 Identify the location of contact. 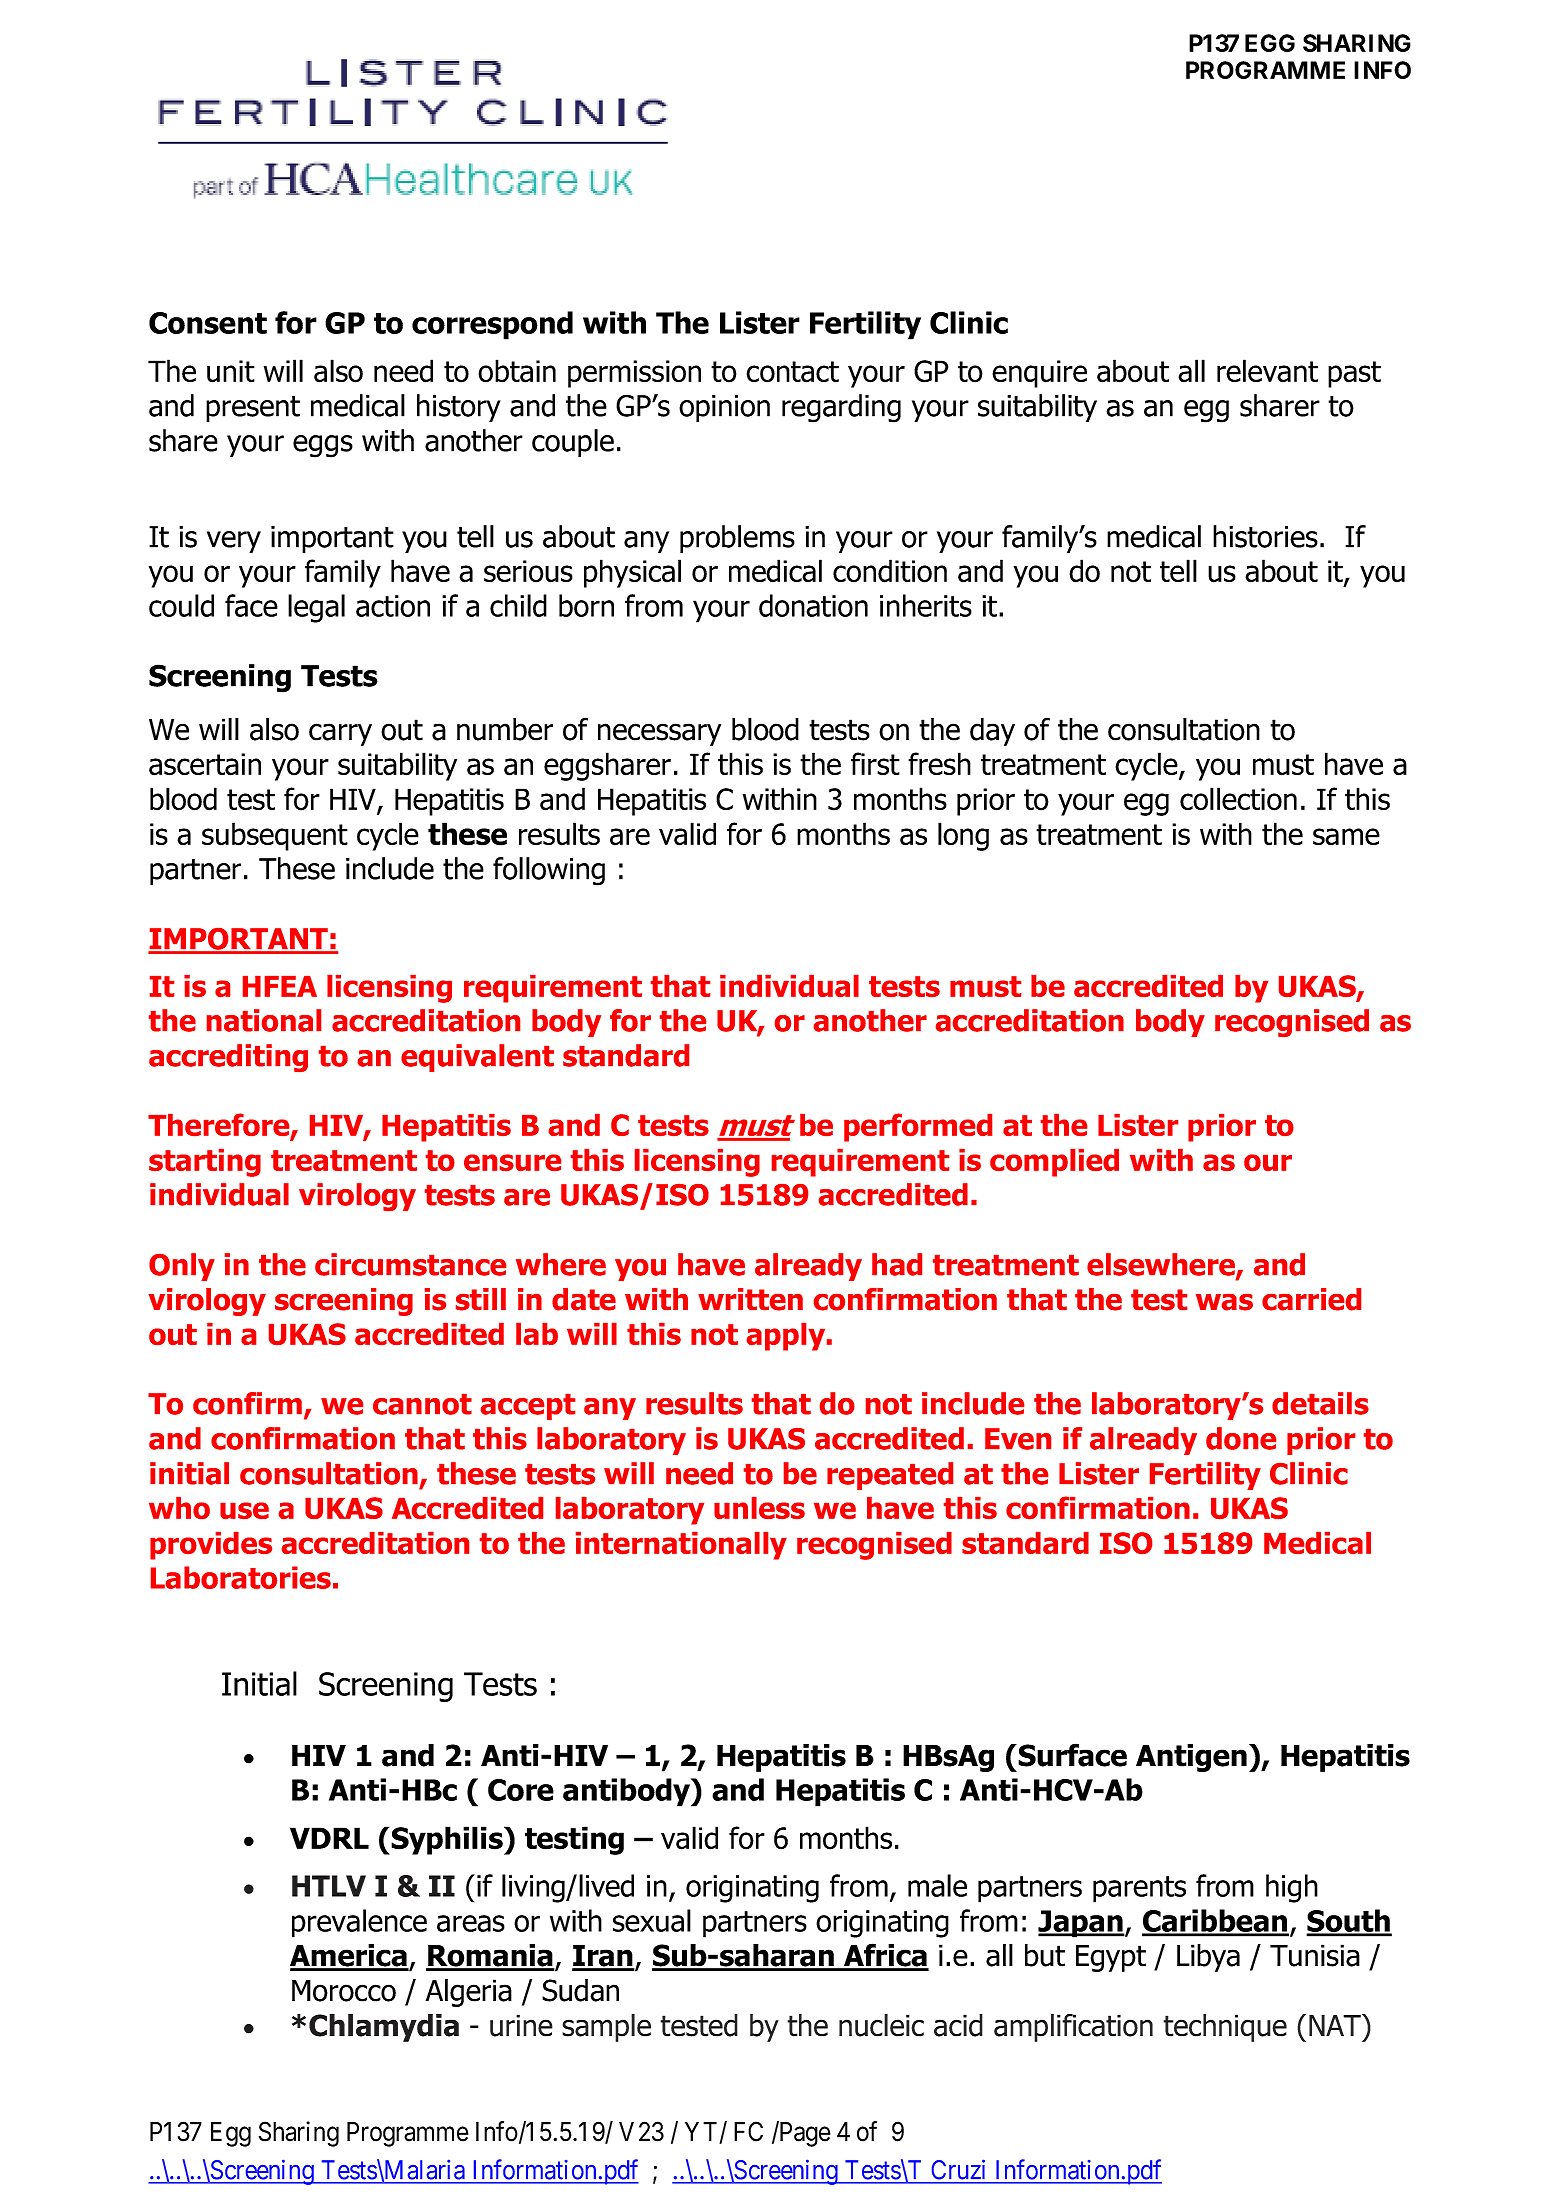
(792, 372).
